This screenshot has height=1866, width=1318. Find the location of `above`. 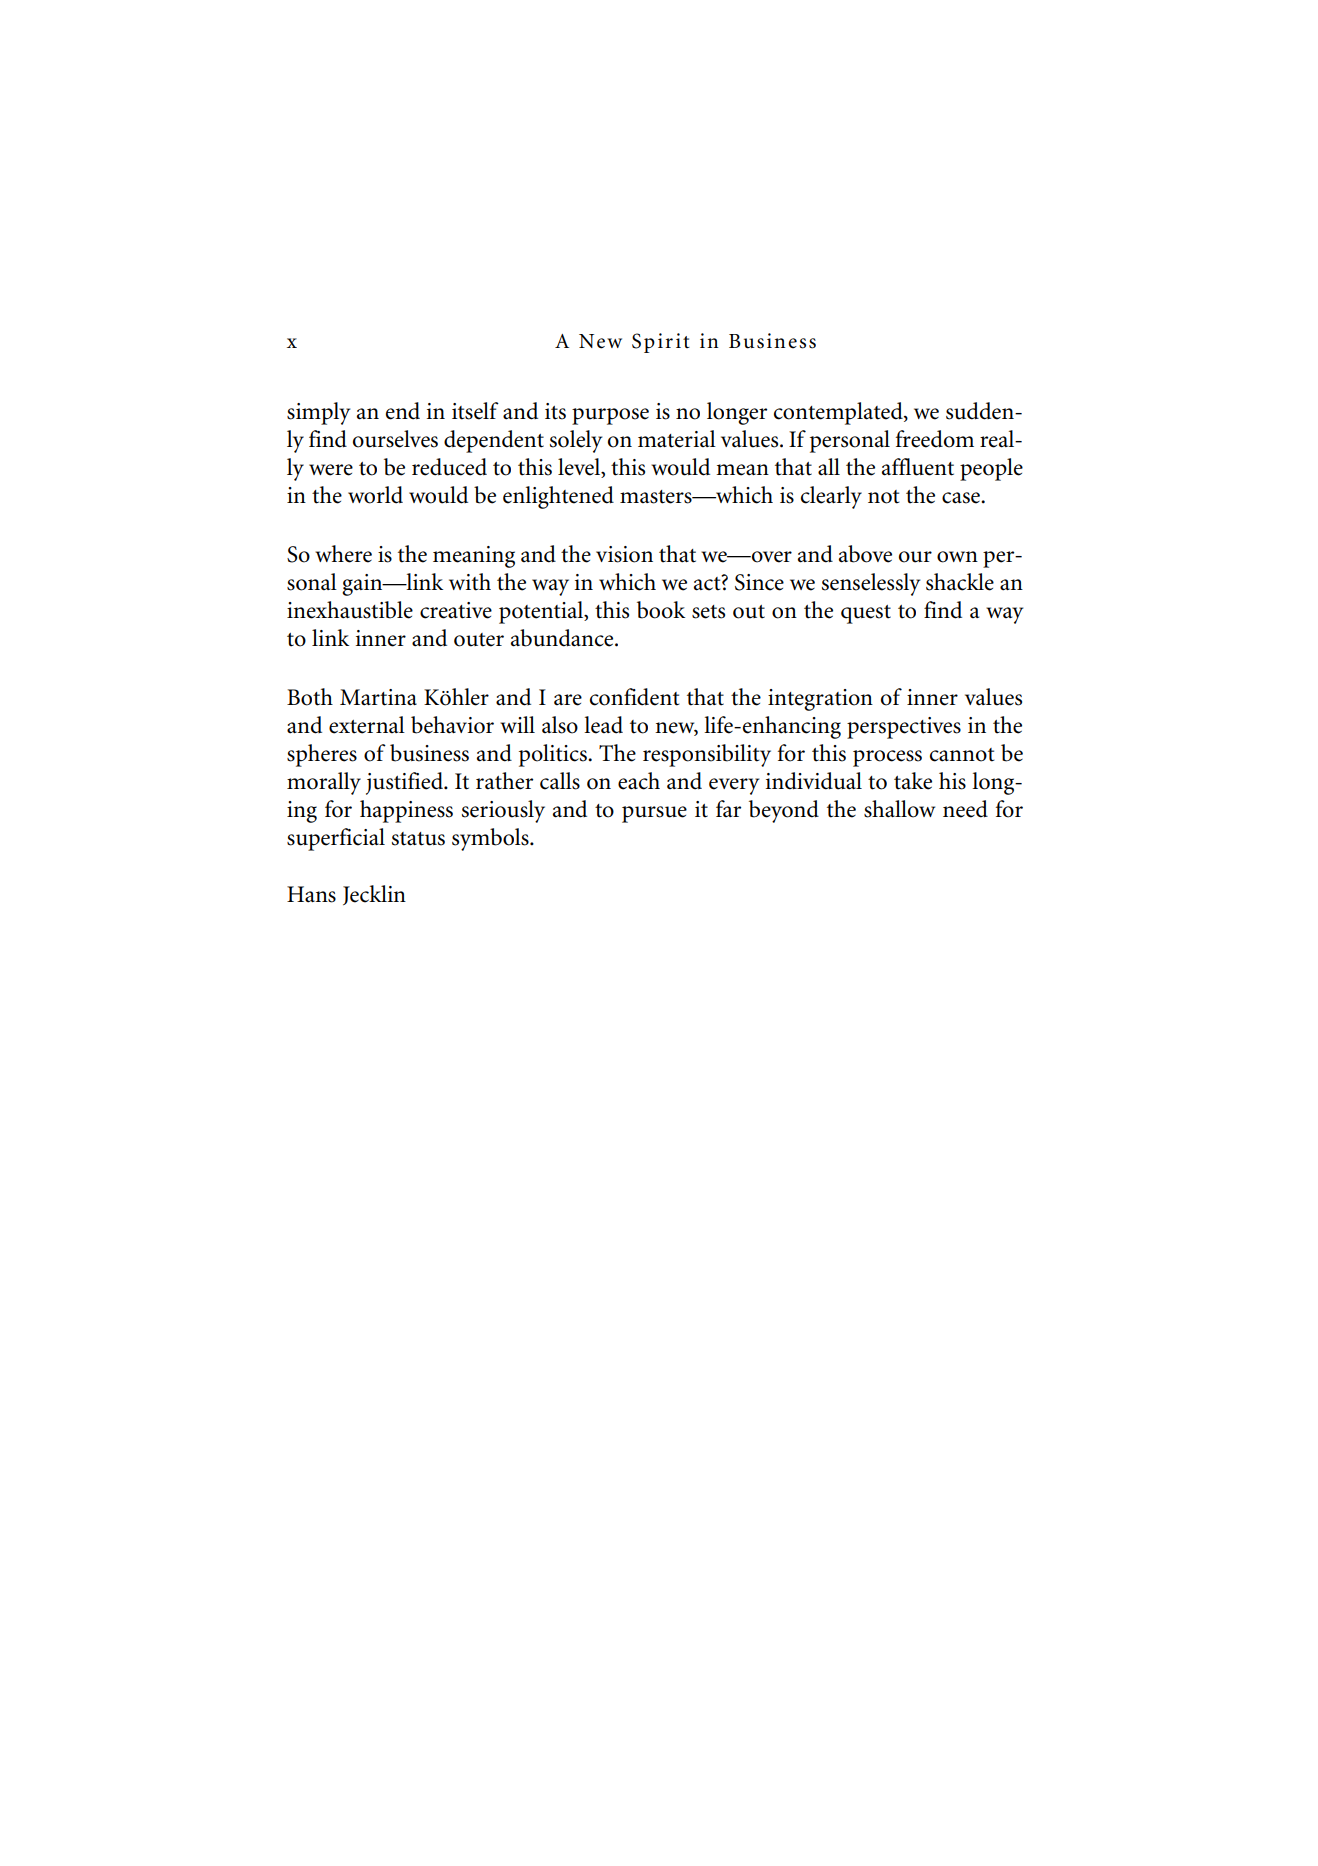

above is located at coordinates (865, 554).
